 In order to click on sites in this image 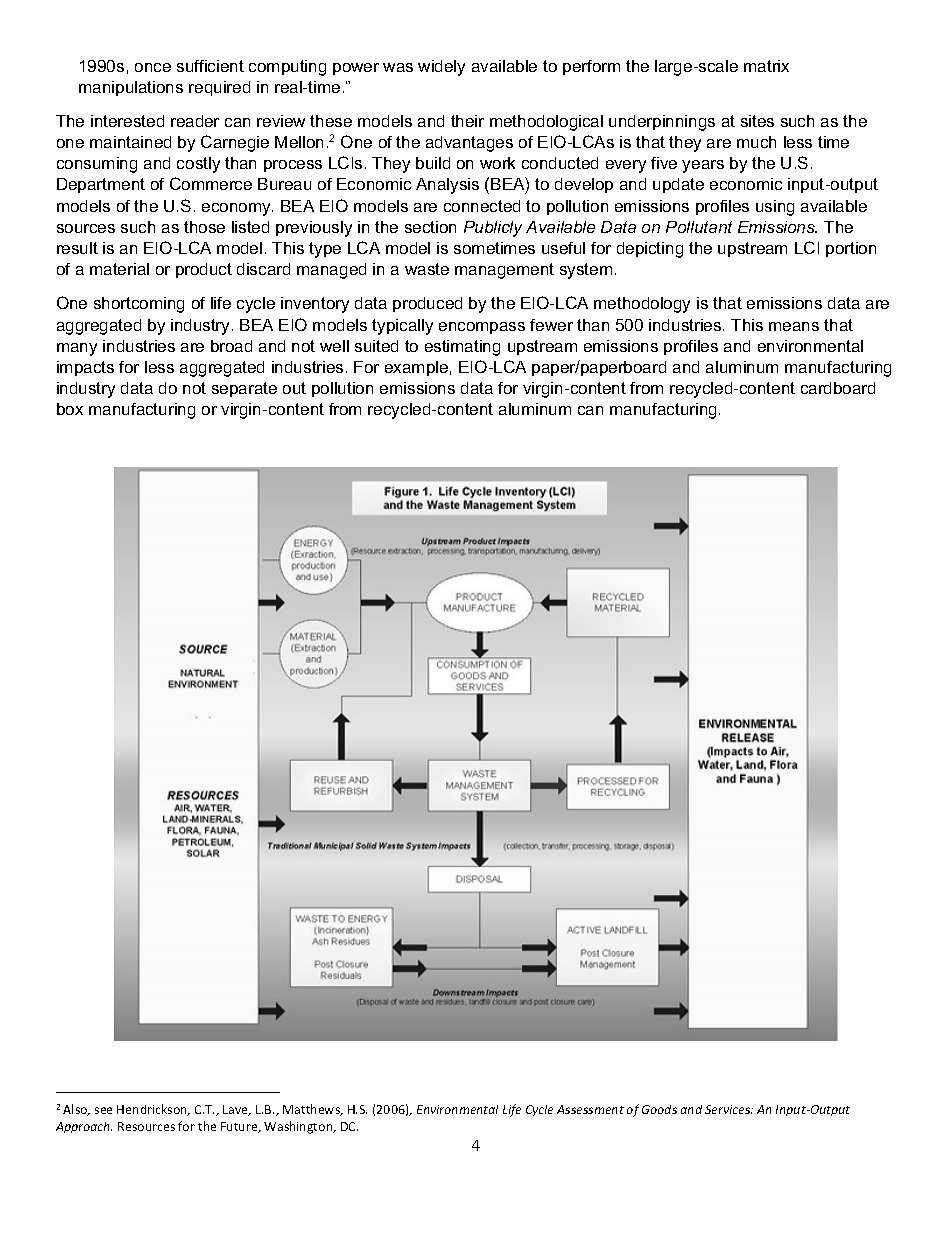, I will do `click(757, 121)`.
